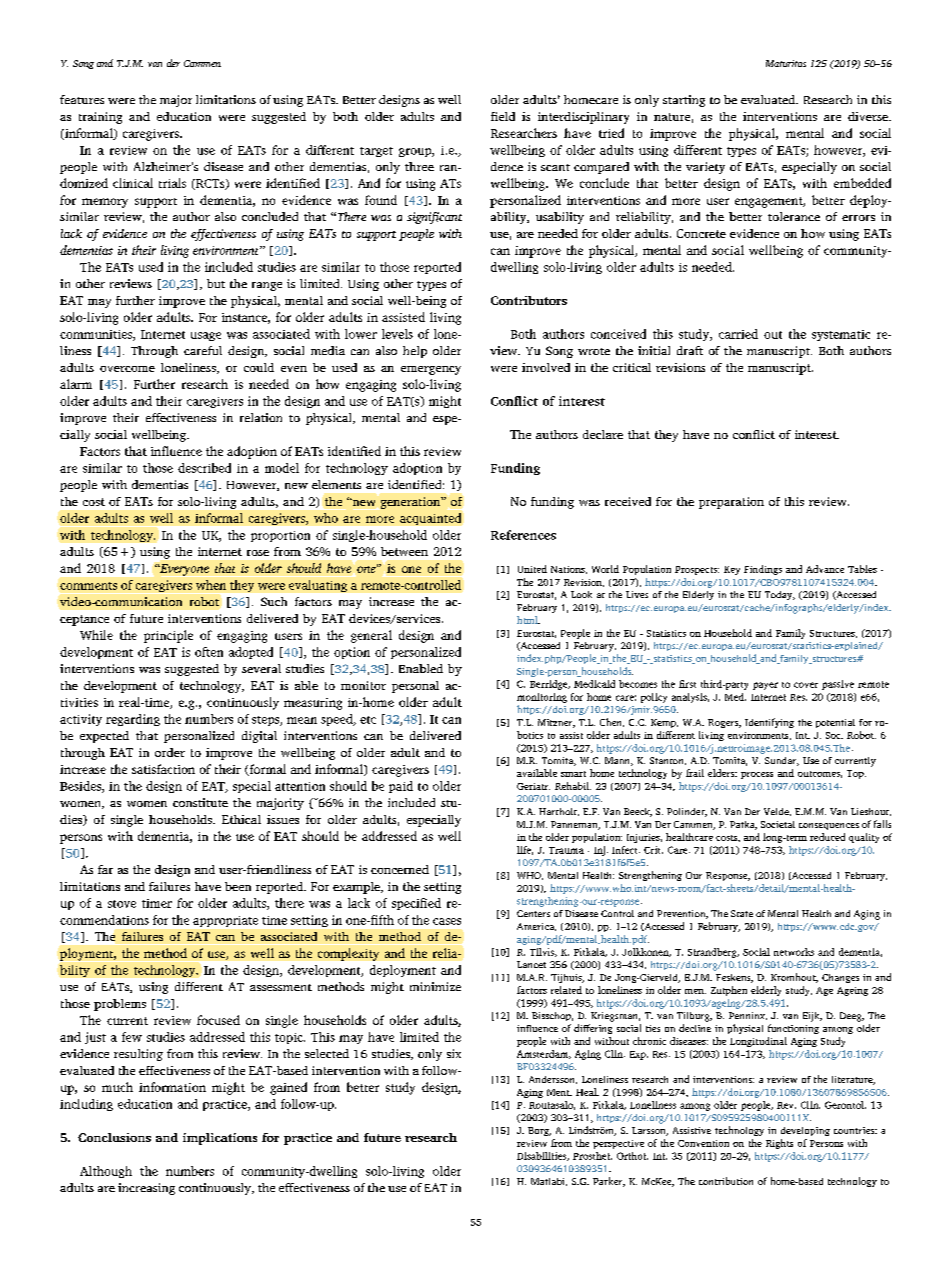  Describe the element at coordinates (200, 802) in the page. I see `constitute` at that location.
